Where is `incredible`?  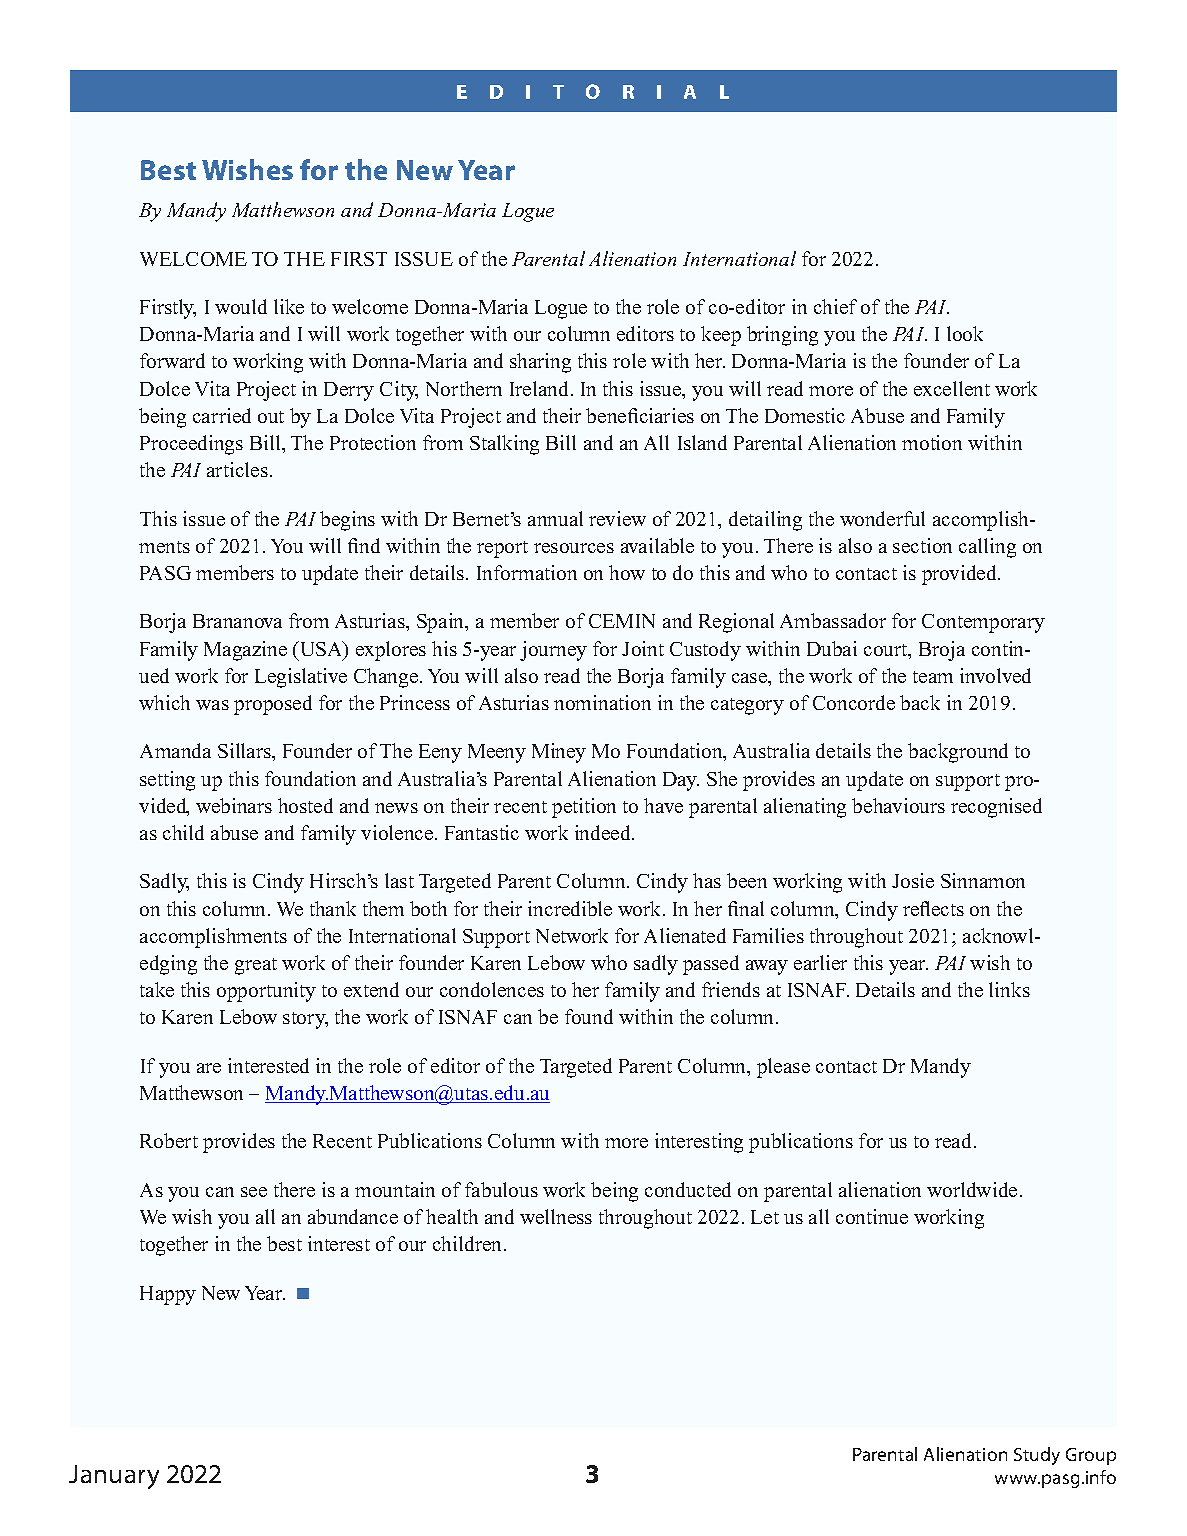
incredible is located at coordinates (570, 908).
